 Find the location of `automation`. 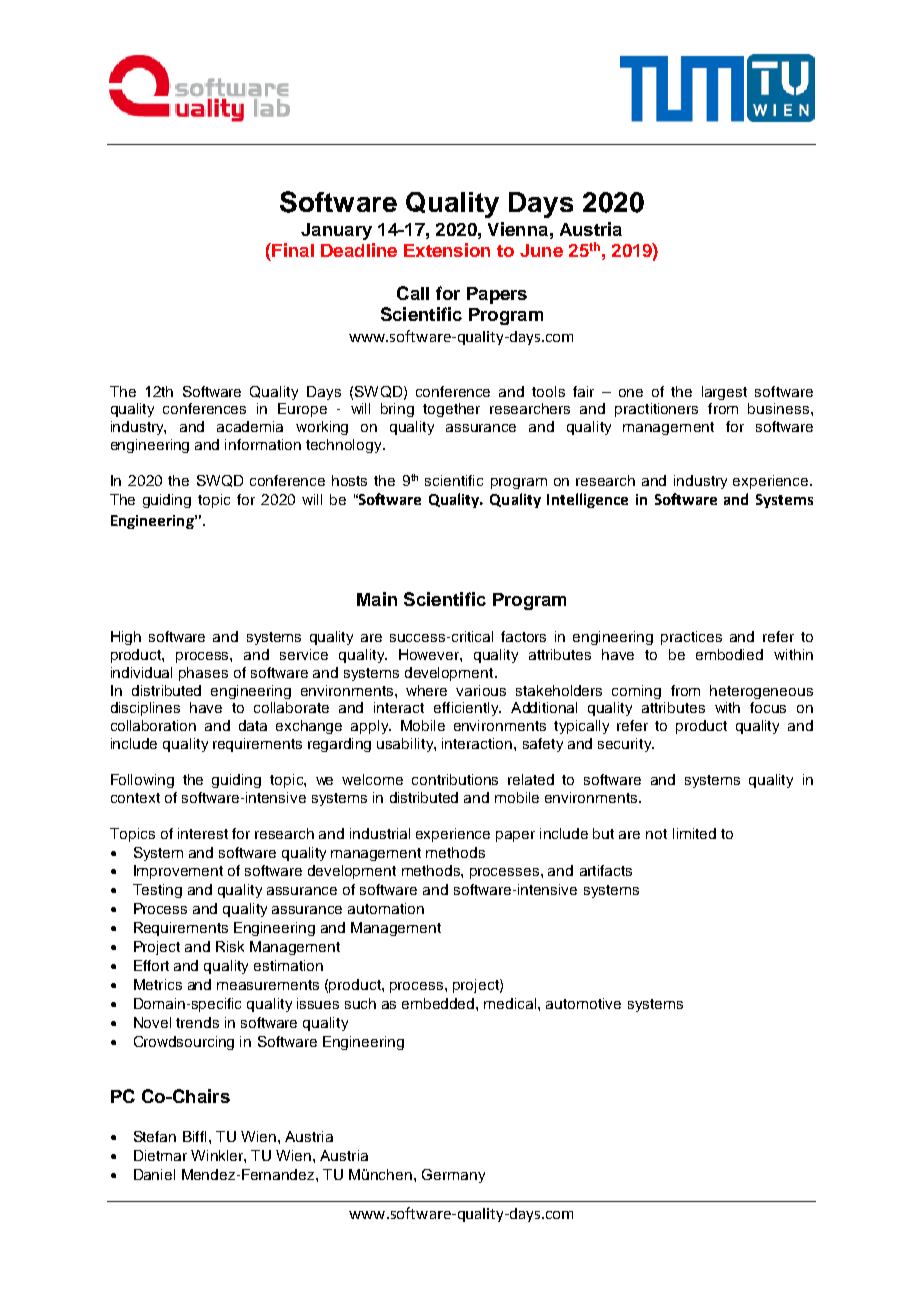

automation is located at coordinates (386, 908).
